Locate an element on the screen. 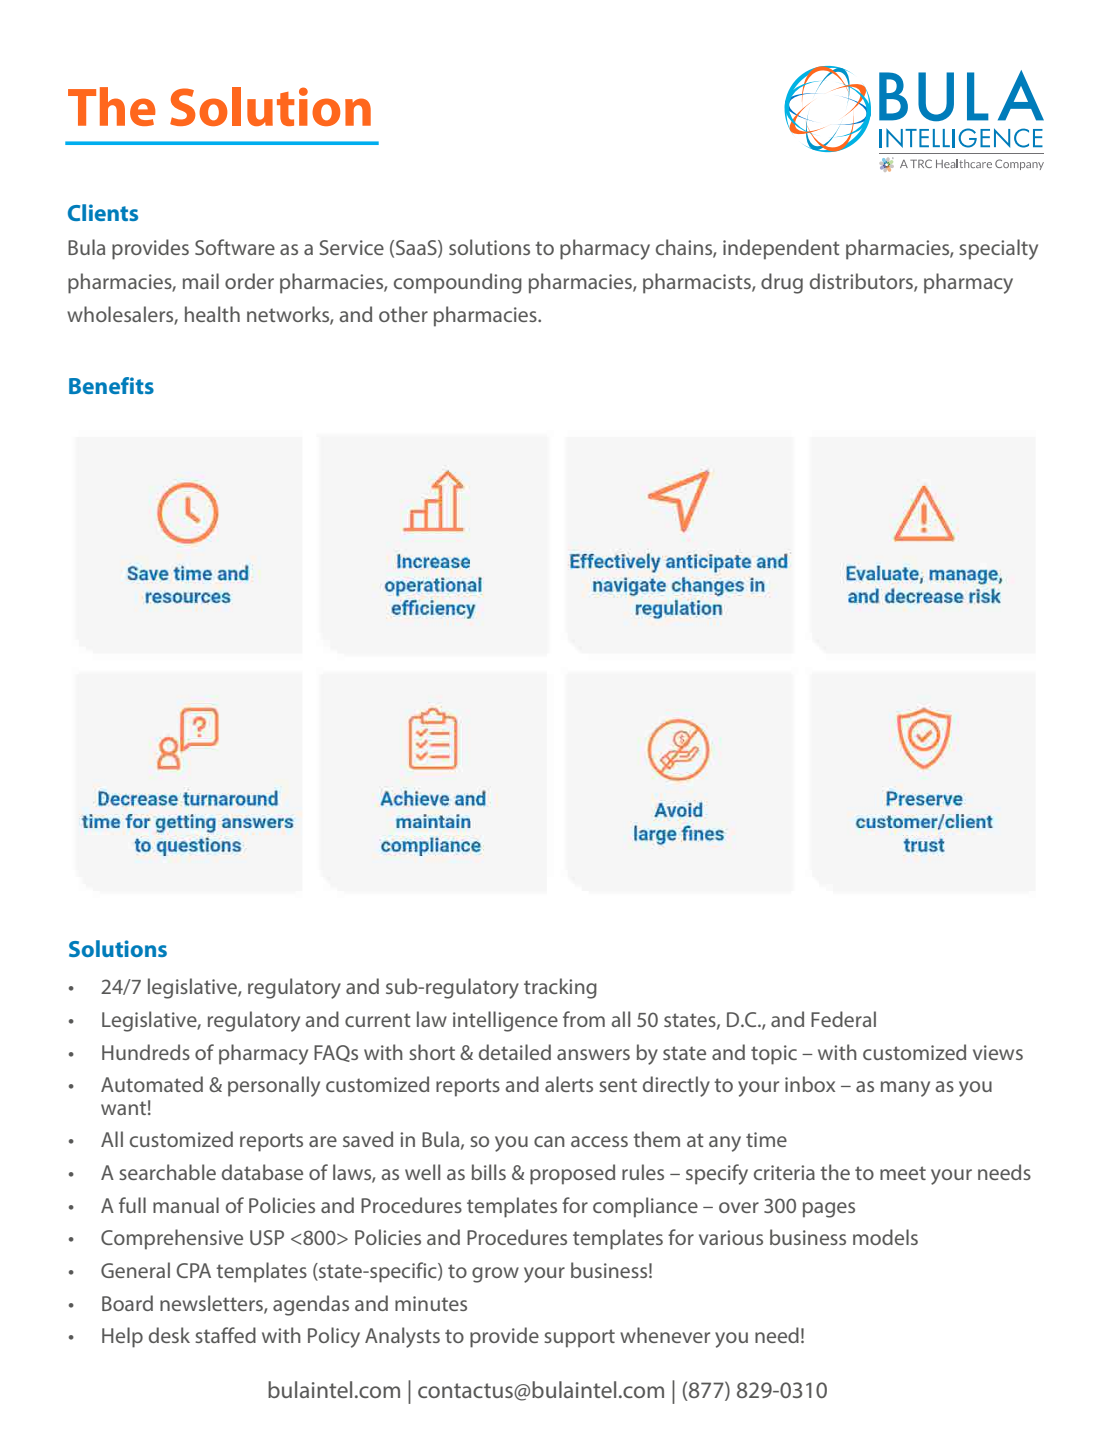 The width and height of the screenshot is (1110, 1436). drug is located at coordinates (782, 283).
